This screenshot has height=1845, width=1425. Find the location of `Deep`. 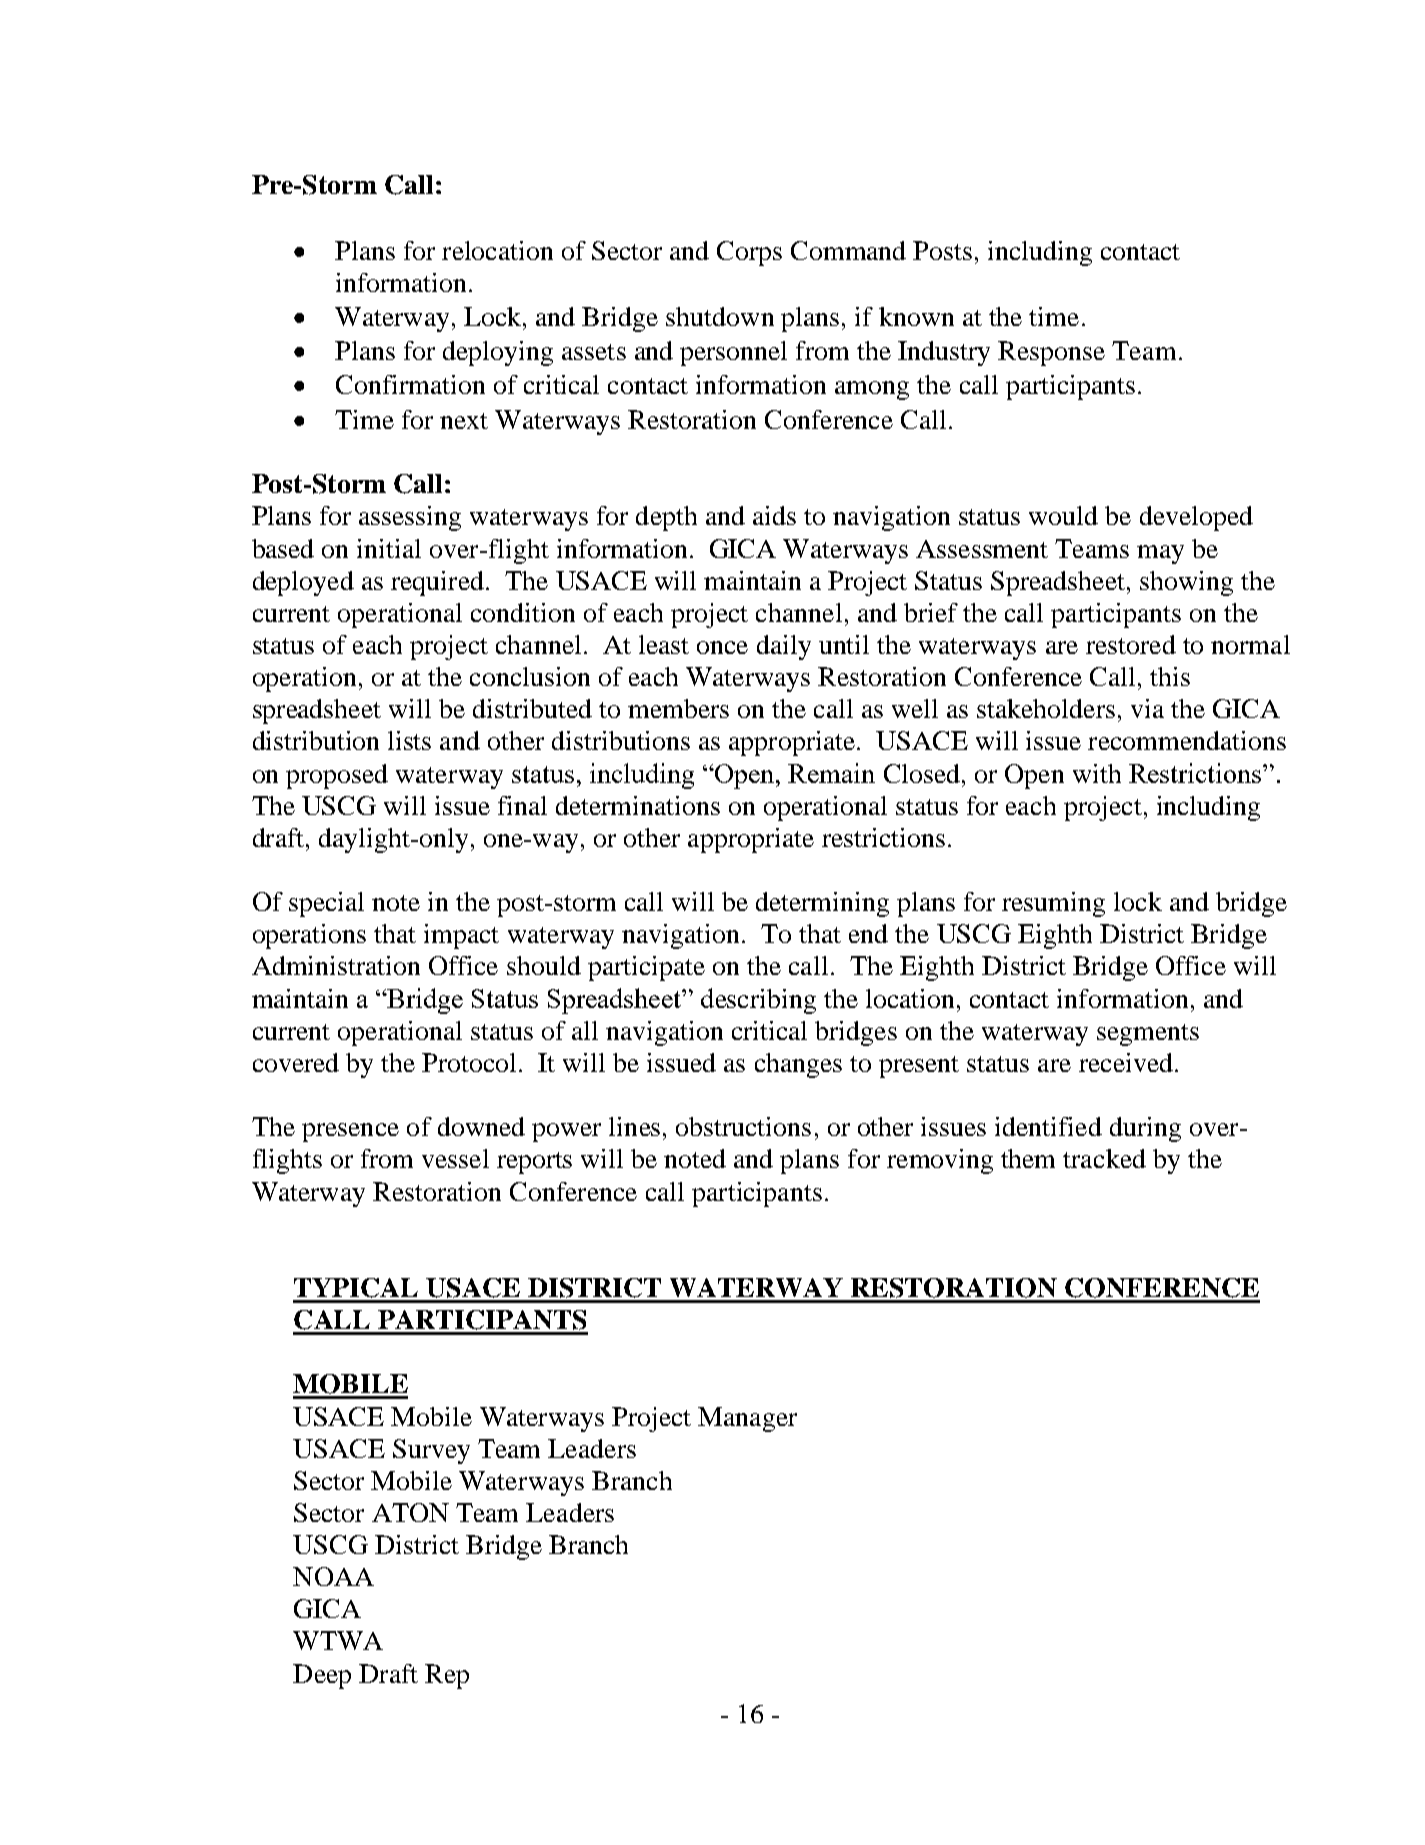

Deep is located at coordinates (322, 1676).
